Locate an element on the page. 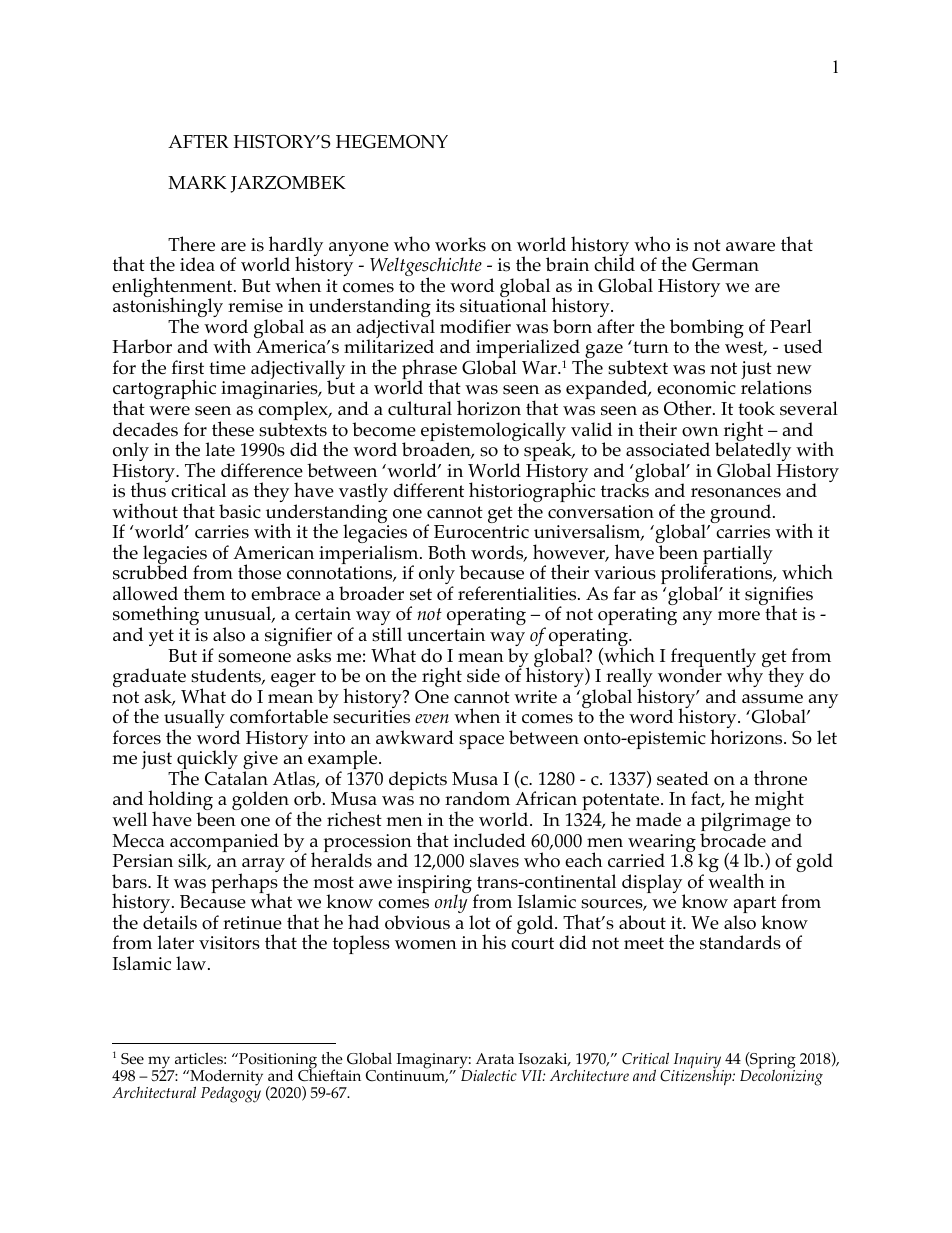 The image size is (952, 1233). aware is located at coordinates (750, 247).
